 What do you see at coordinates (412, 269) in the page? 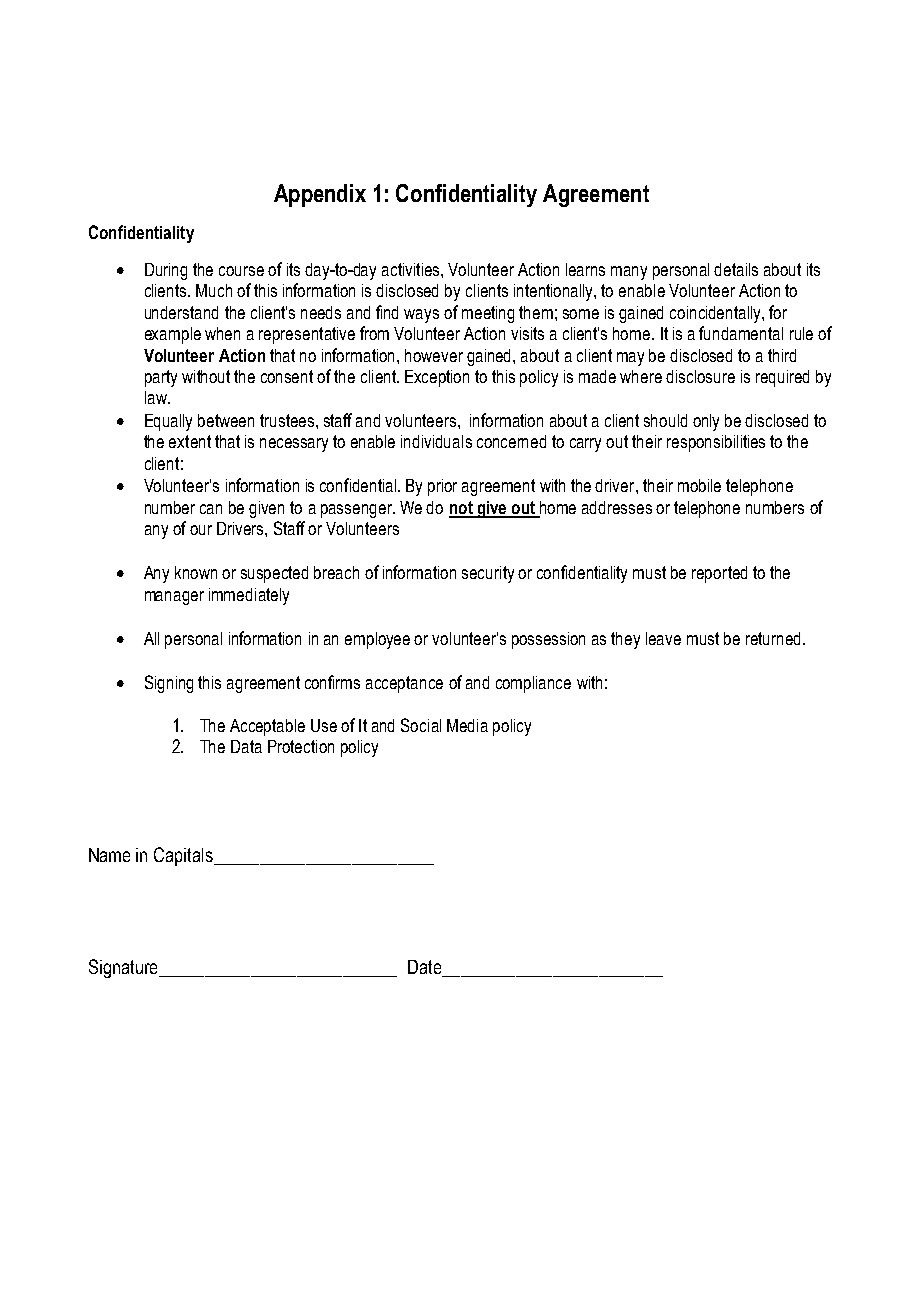
I see `activities` at bounding box center [412, 269].
